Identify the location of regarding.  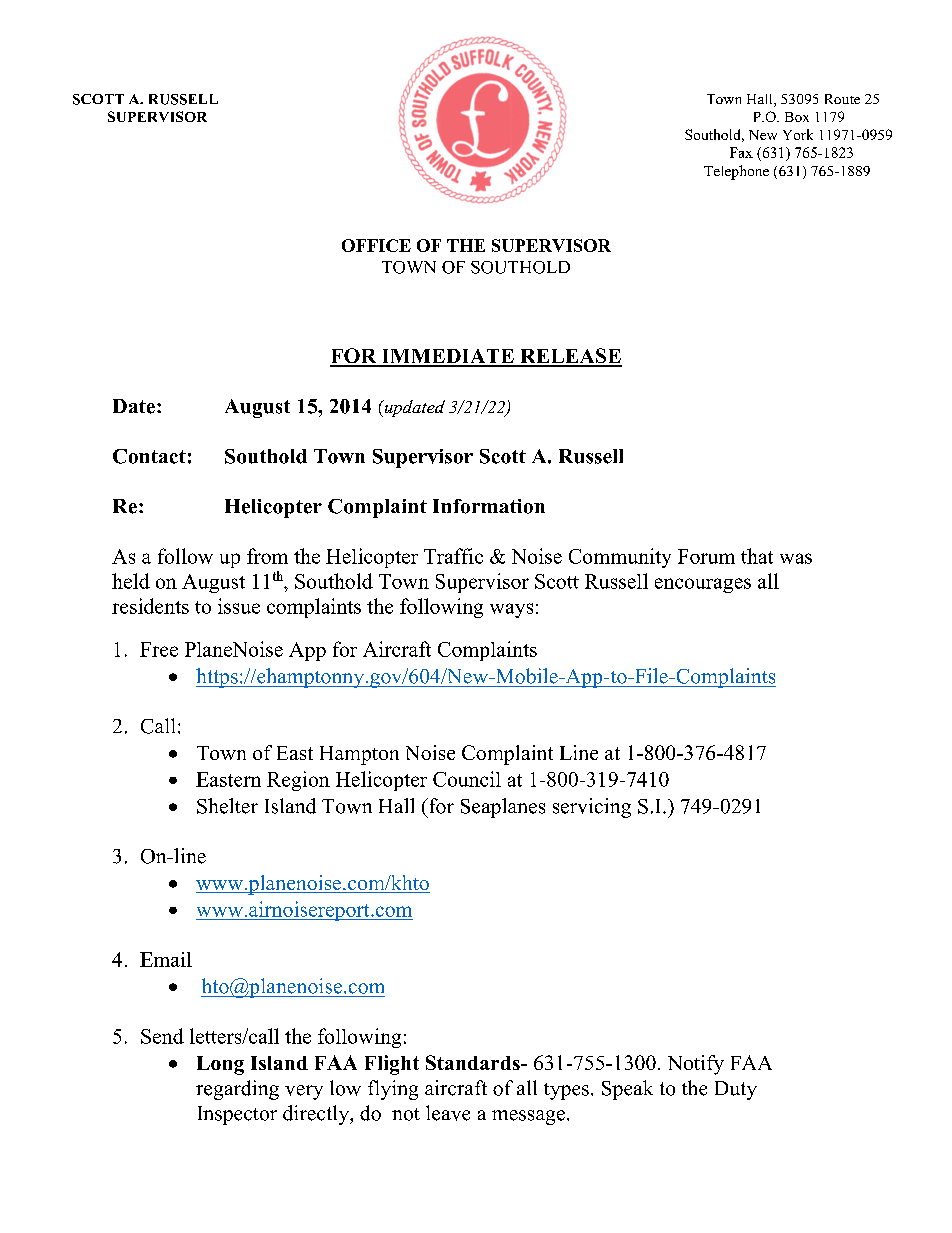
(237, 1090).
